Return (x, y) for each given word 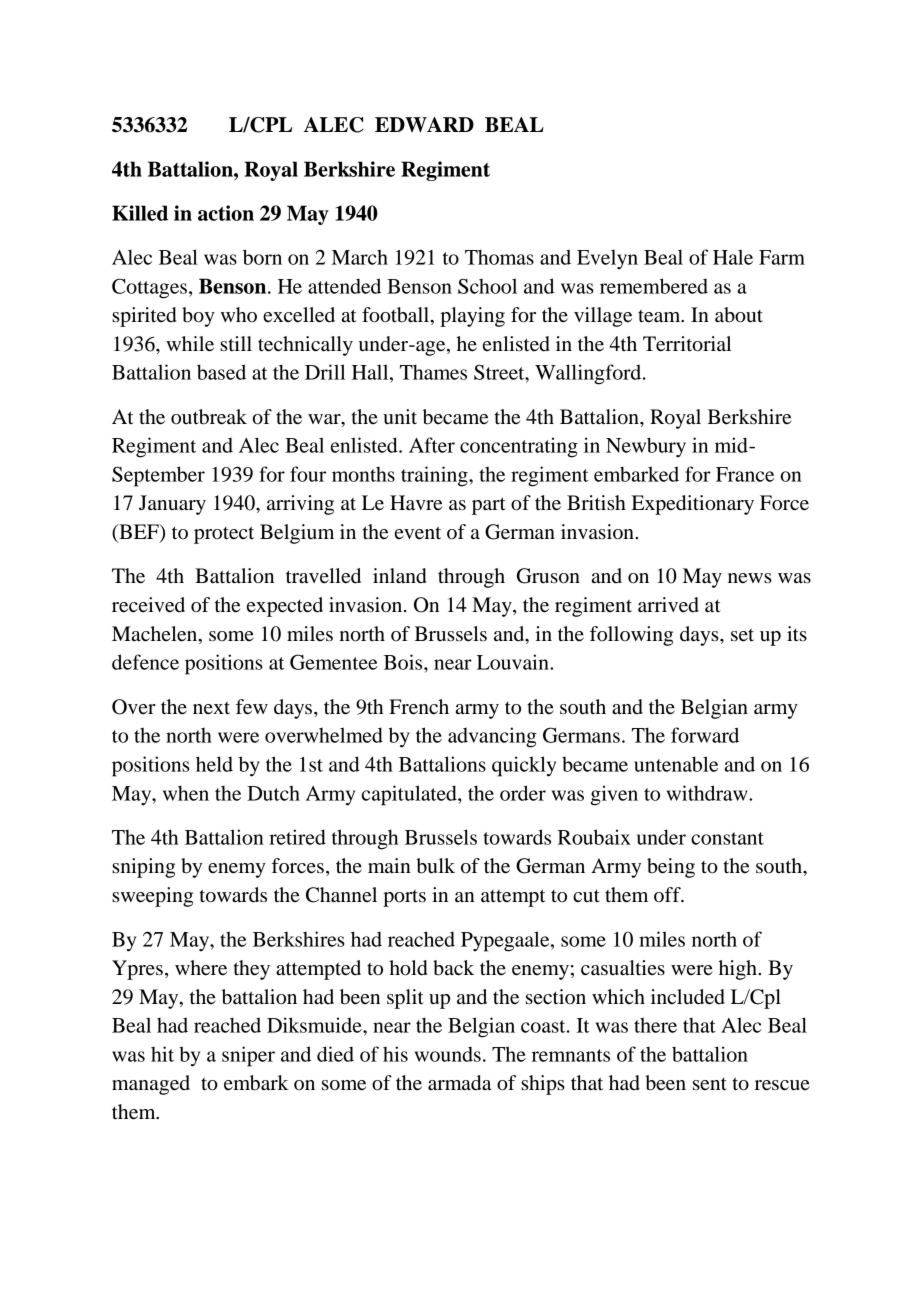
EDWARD (424, 125)
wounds (448, 1054)
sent (710, 1084)
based (221, 372)
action (226, 213)
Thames (433, 372)
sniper (248, 1056)
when (186, 793)
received (148, 605)
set (742, 635)
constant (727, 838)
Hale (733, 257)
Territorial (687, 344)
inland (400, 576)
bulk (435, 866)
